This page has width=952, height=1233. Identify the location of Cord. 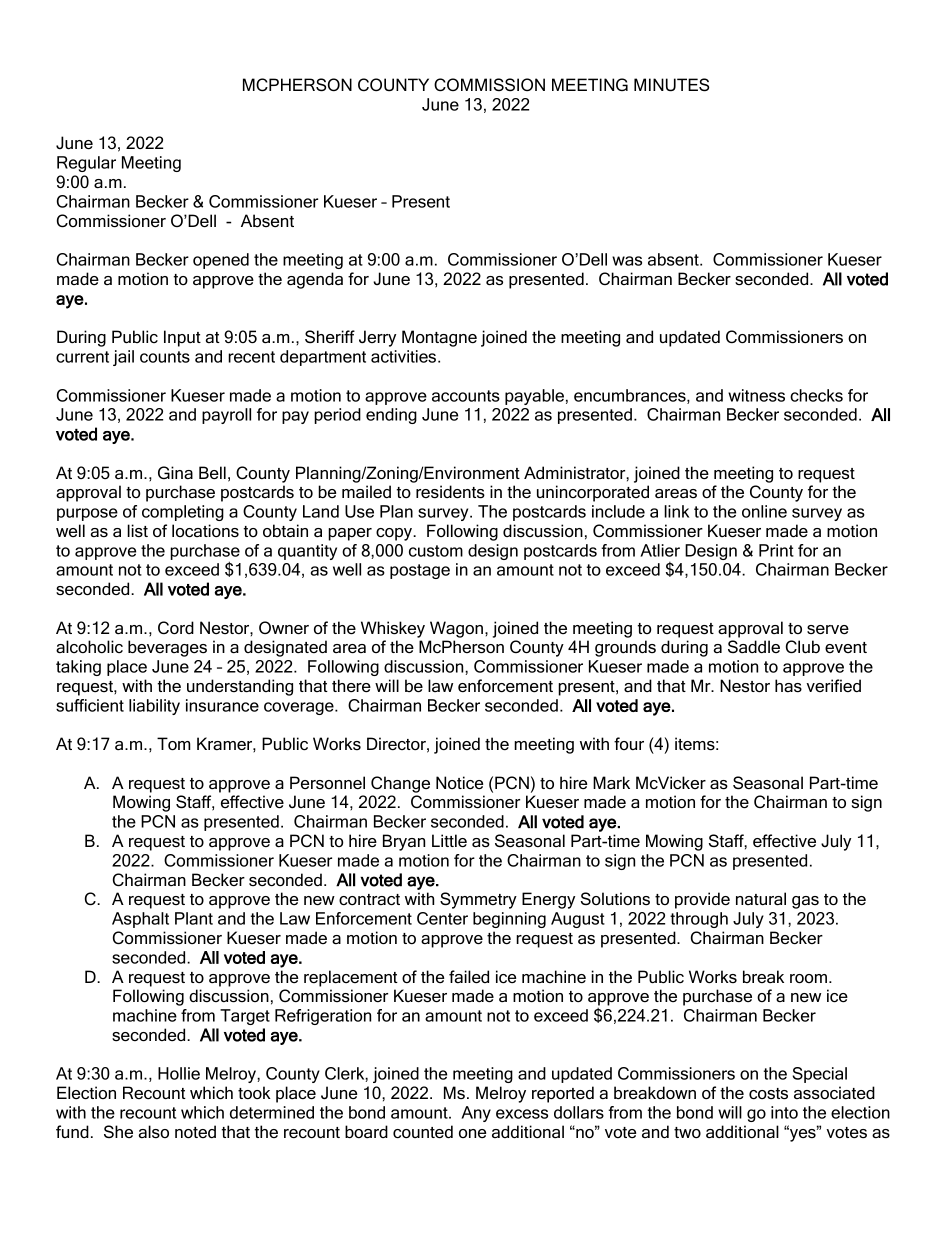
(176, 627).
